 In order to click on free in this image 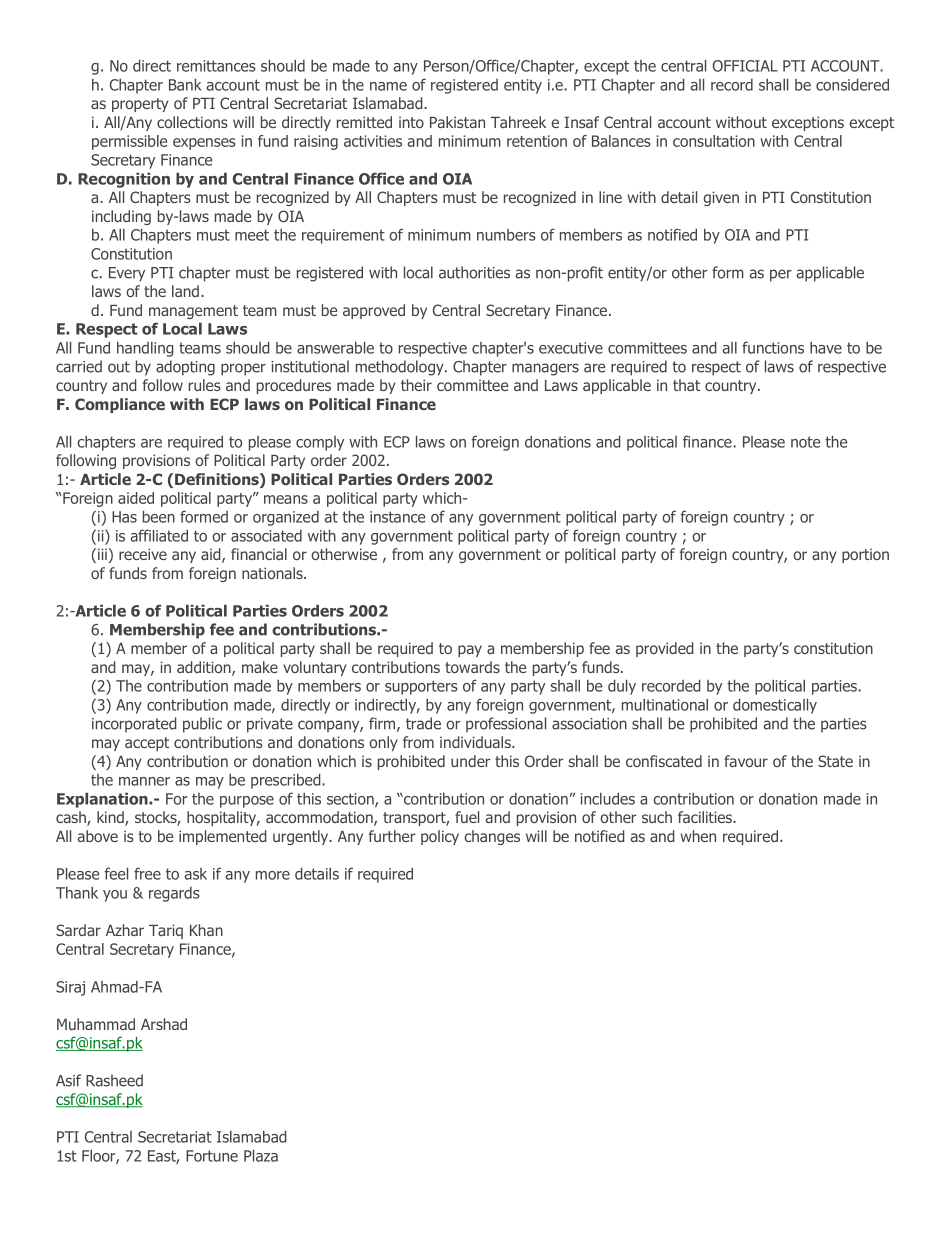, I will do `click(147, 873)`.
